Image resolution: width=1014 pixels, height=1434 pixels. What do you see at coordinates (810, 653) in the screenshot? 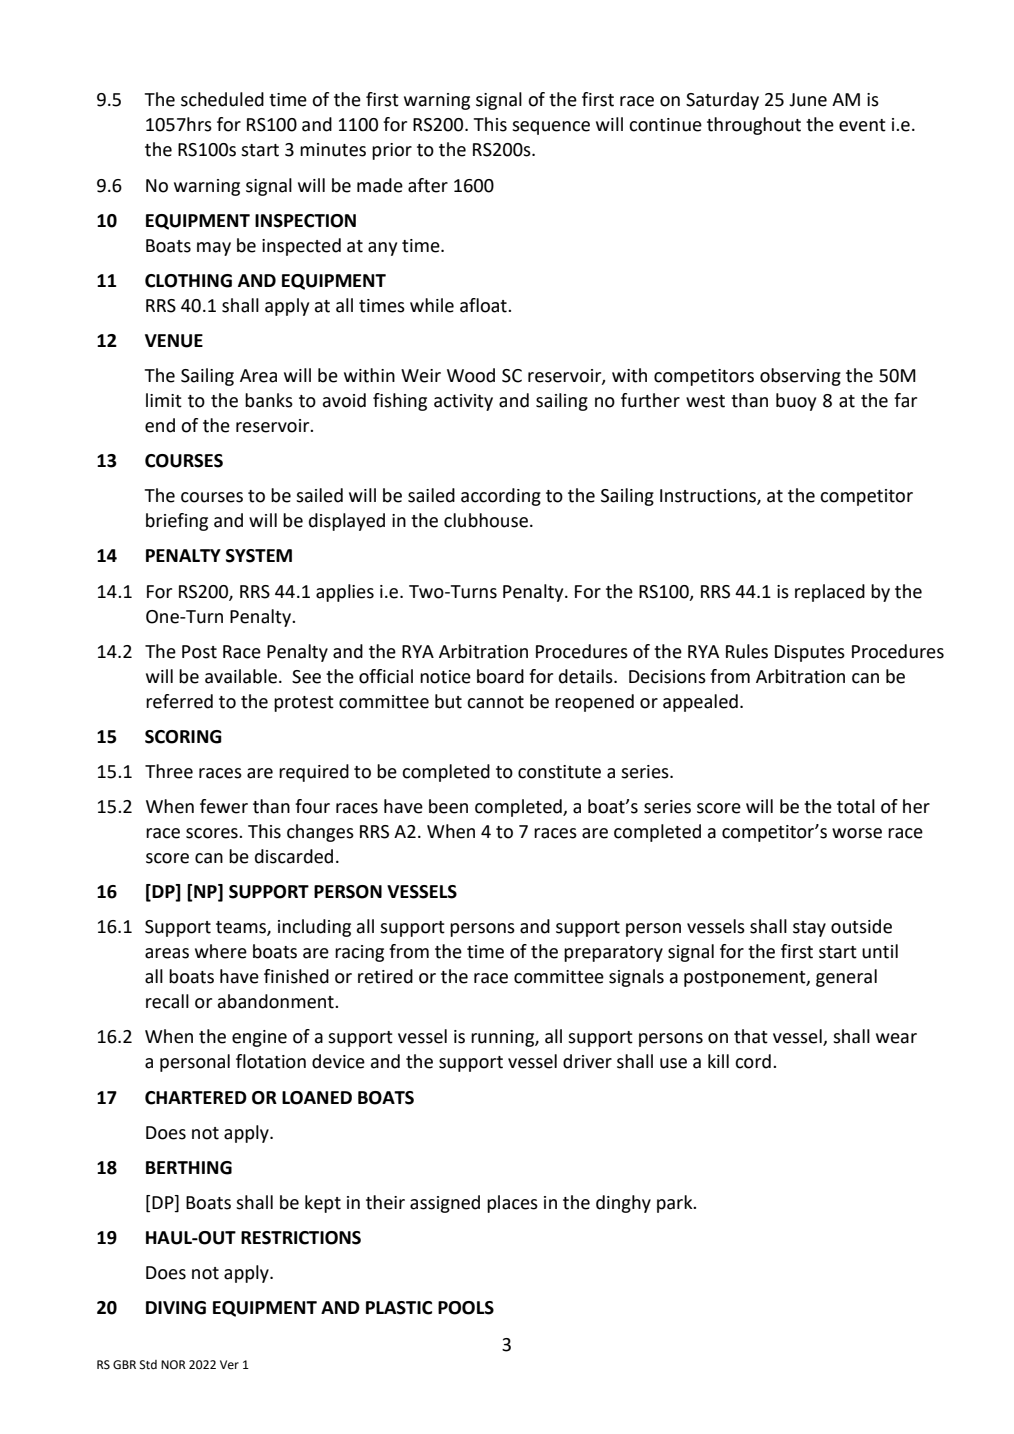
I see `Disputes` at bounding box center [810, 653].
